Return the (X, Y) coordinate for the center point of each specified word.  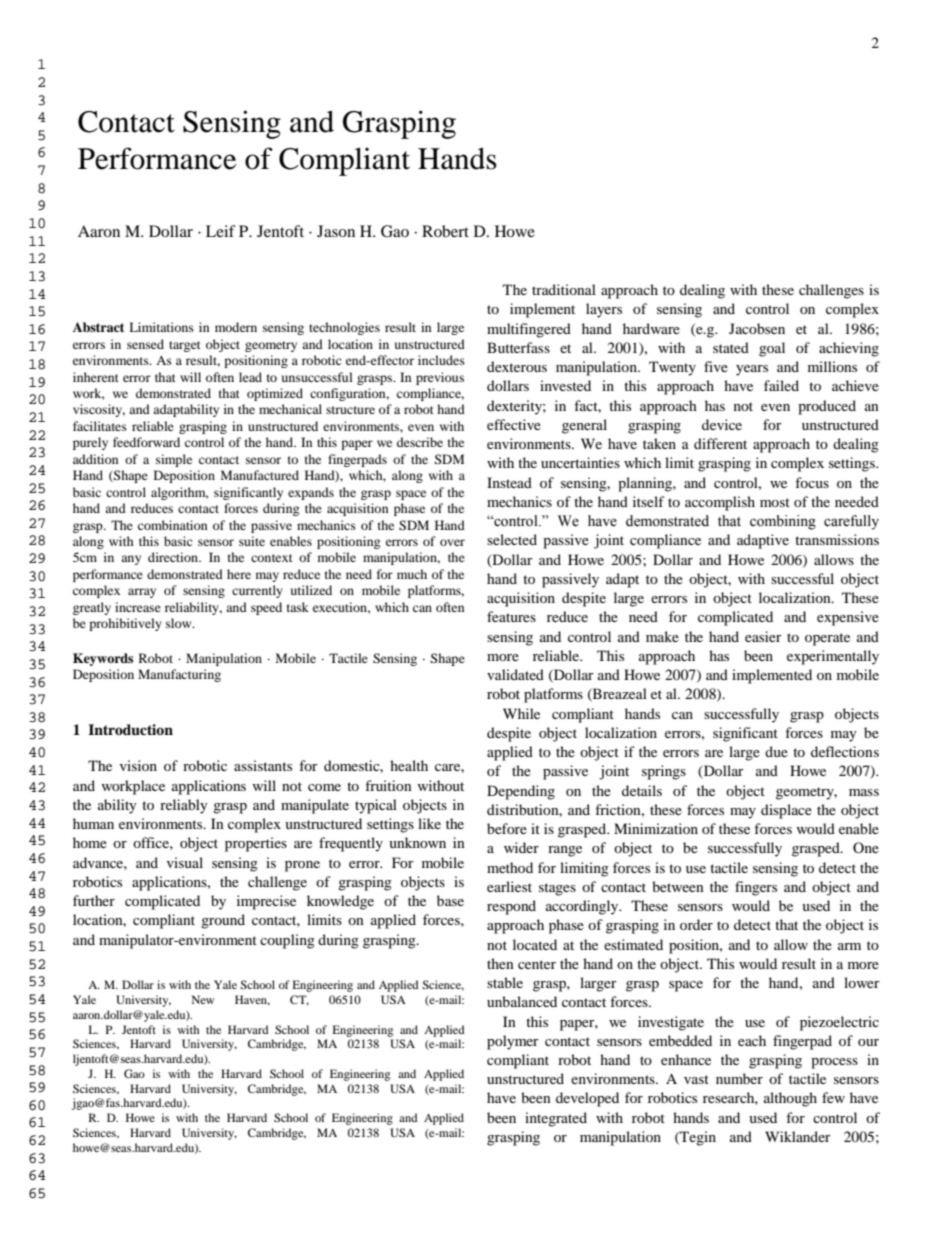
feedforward (146, 442)
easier (763, 636)
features (511, 616)
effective (514, 424)
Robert (445, 231)
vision (138, 765)
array (142, 593)
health (409, 765)
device (722, 424)
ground (223, 921)
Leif (221, 231)
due (776, 751)
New (203, 999)
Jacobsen (757, 328)
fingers (756, 888)
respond (511, 907)
